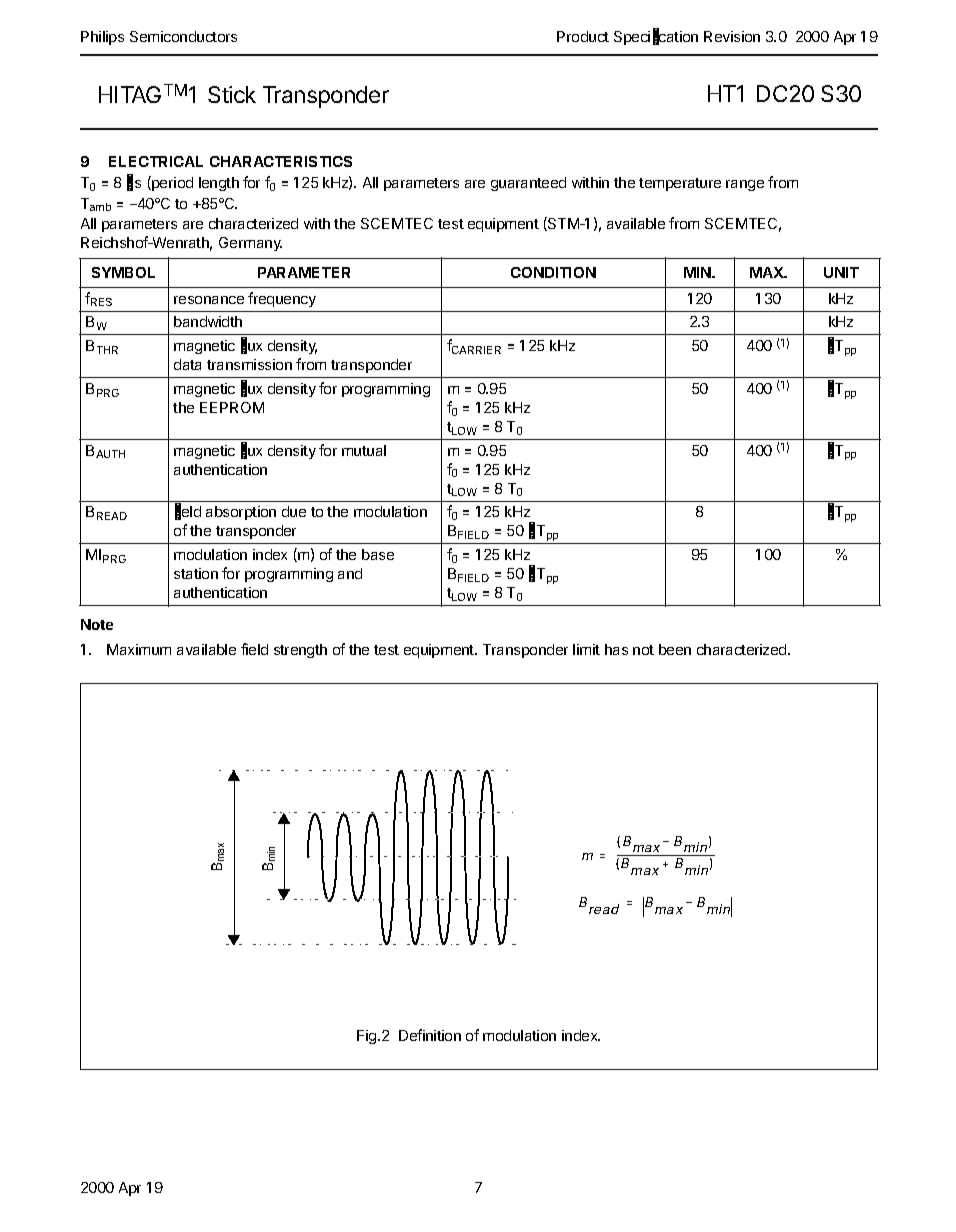 The height and width of the page is (1232, 956). I want to click on Definition, so click(430, 1035).
